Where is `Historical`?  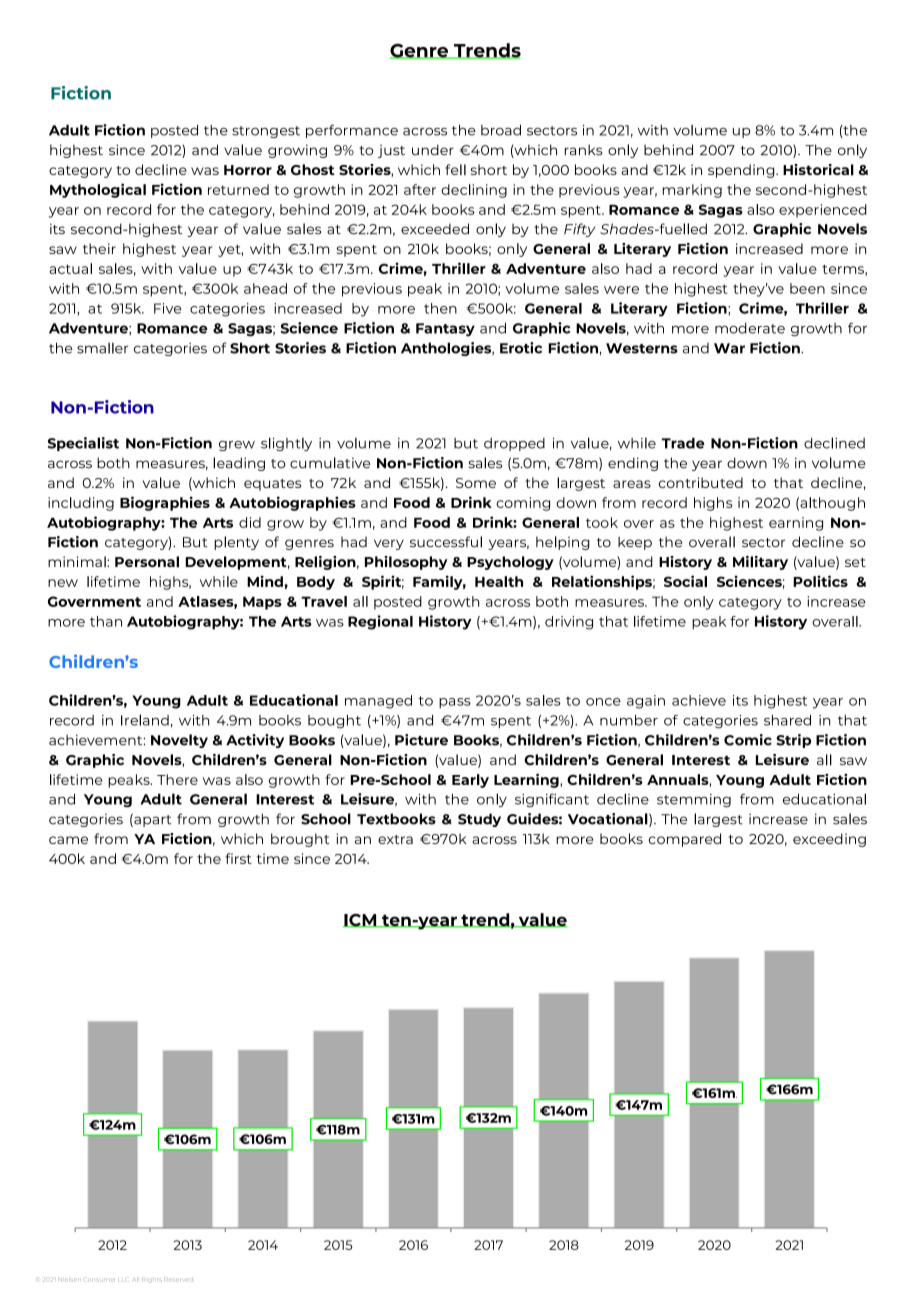
Historical is located at coordinates (818, 170).
